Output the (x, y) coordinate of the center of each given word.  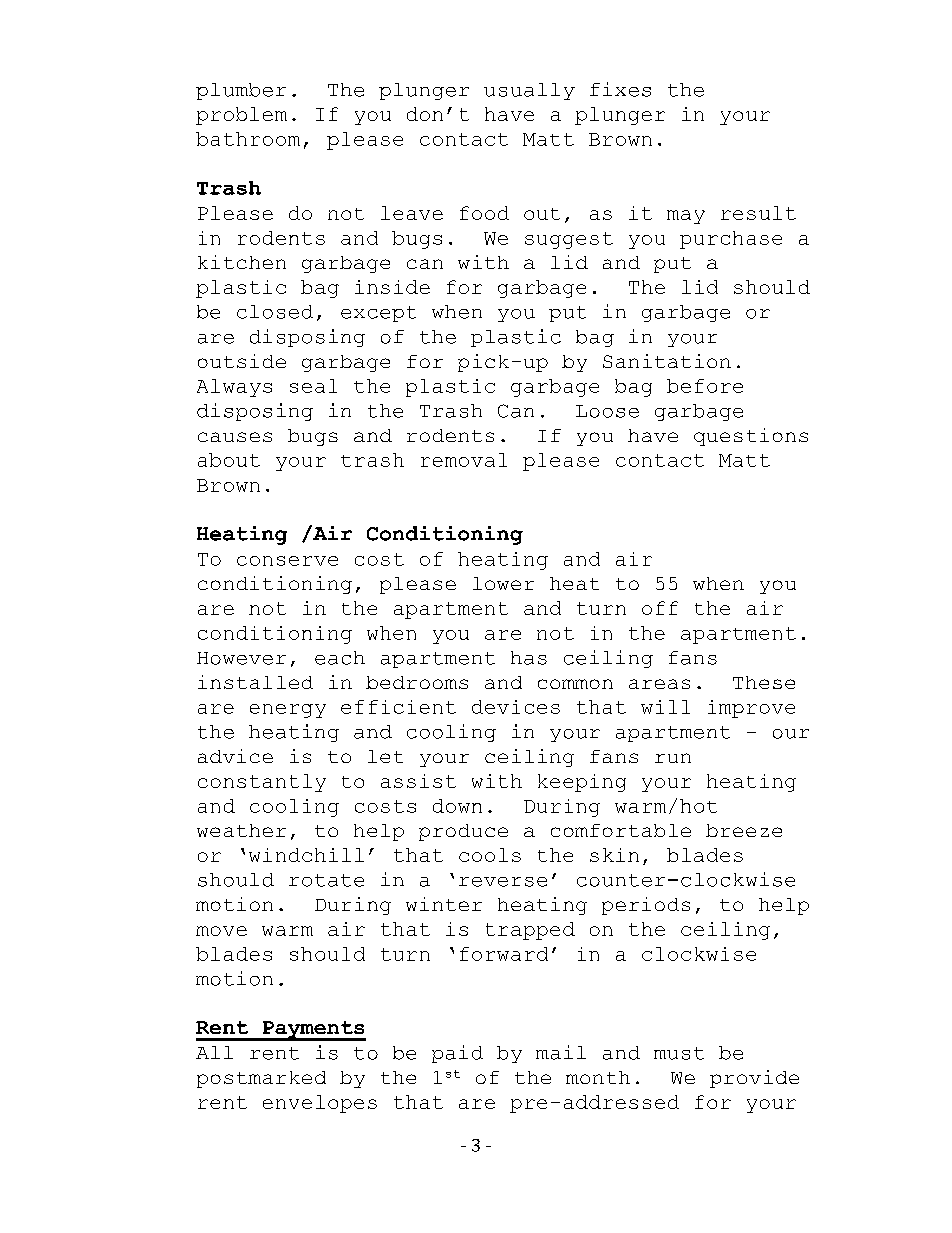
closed (275, 312)
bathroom (248, 139)
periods (646, 906)
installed (255, 682)
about (229, 460)
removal (464, 460)
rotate (326, 880)
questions (751, 437)
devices (516, 707)
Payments (313, 1031)
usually (529, 91)
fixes (620, 89)
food (484, 213)
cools (490, 855)
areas (659, 684)
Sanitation (667, 361)
